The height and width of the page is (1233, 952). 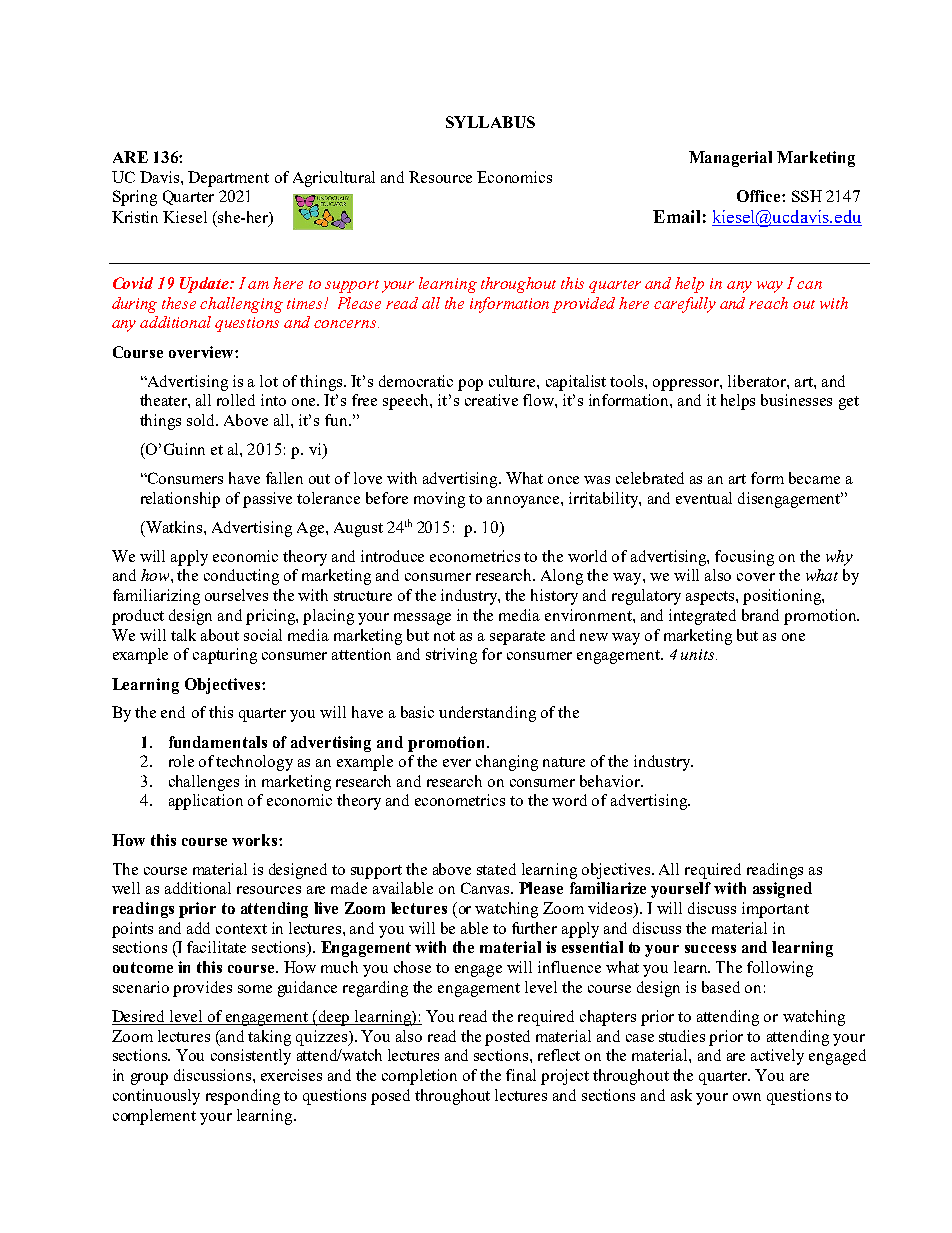 I want to click on stated, so click(x=496, y=869).
